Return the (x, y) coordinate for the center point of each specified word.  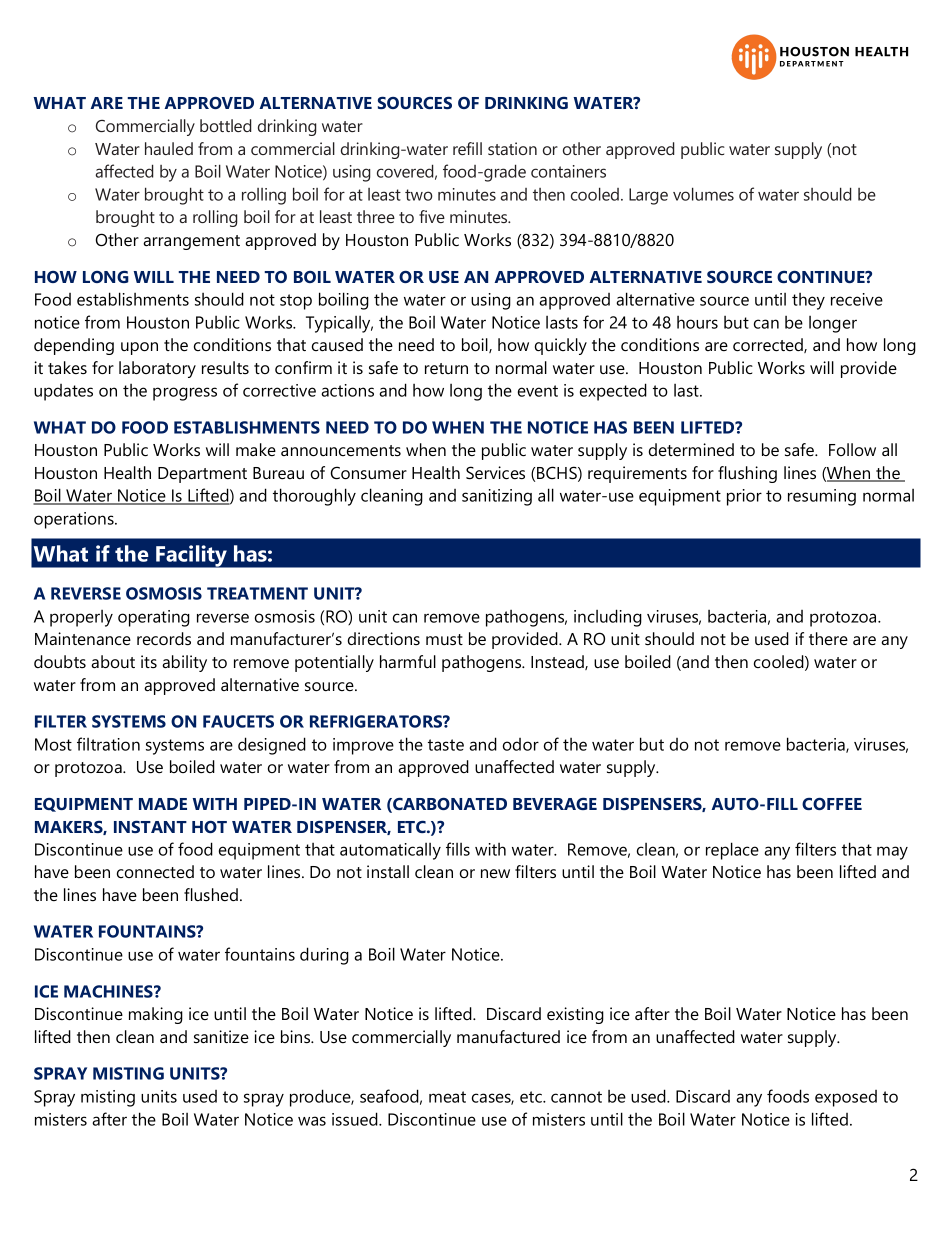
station (512, 148)
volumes (703, 194)
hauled (169, 148)
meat (447, 1097)
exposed (846, 1098)
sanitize (221, 1036)
